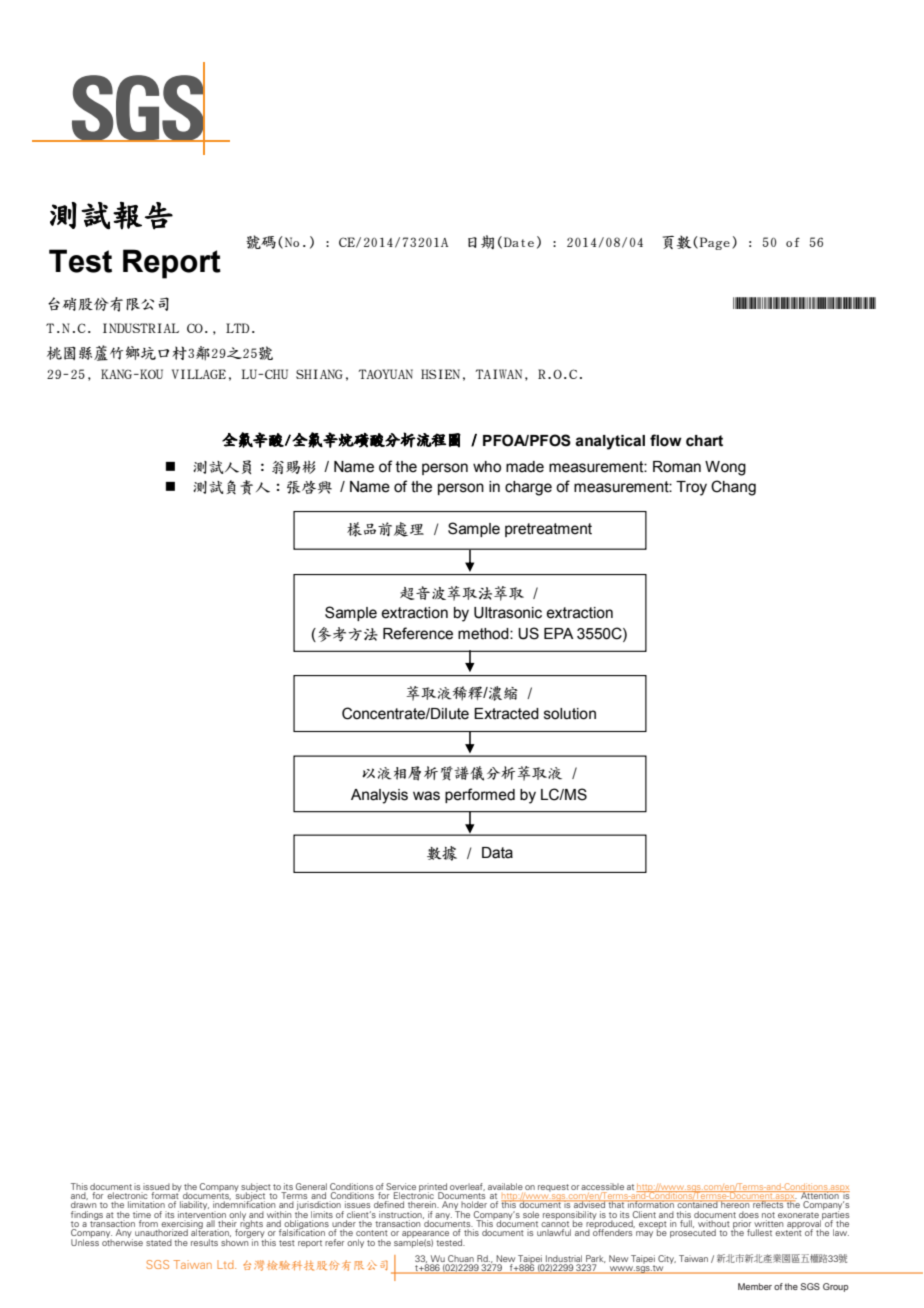 The image size is (924, 1308). What do you see at coordinates (704, 441) in the image?
I see `chart` at bounding box center [704, 441].
